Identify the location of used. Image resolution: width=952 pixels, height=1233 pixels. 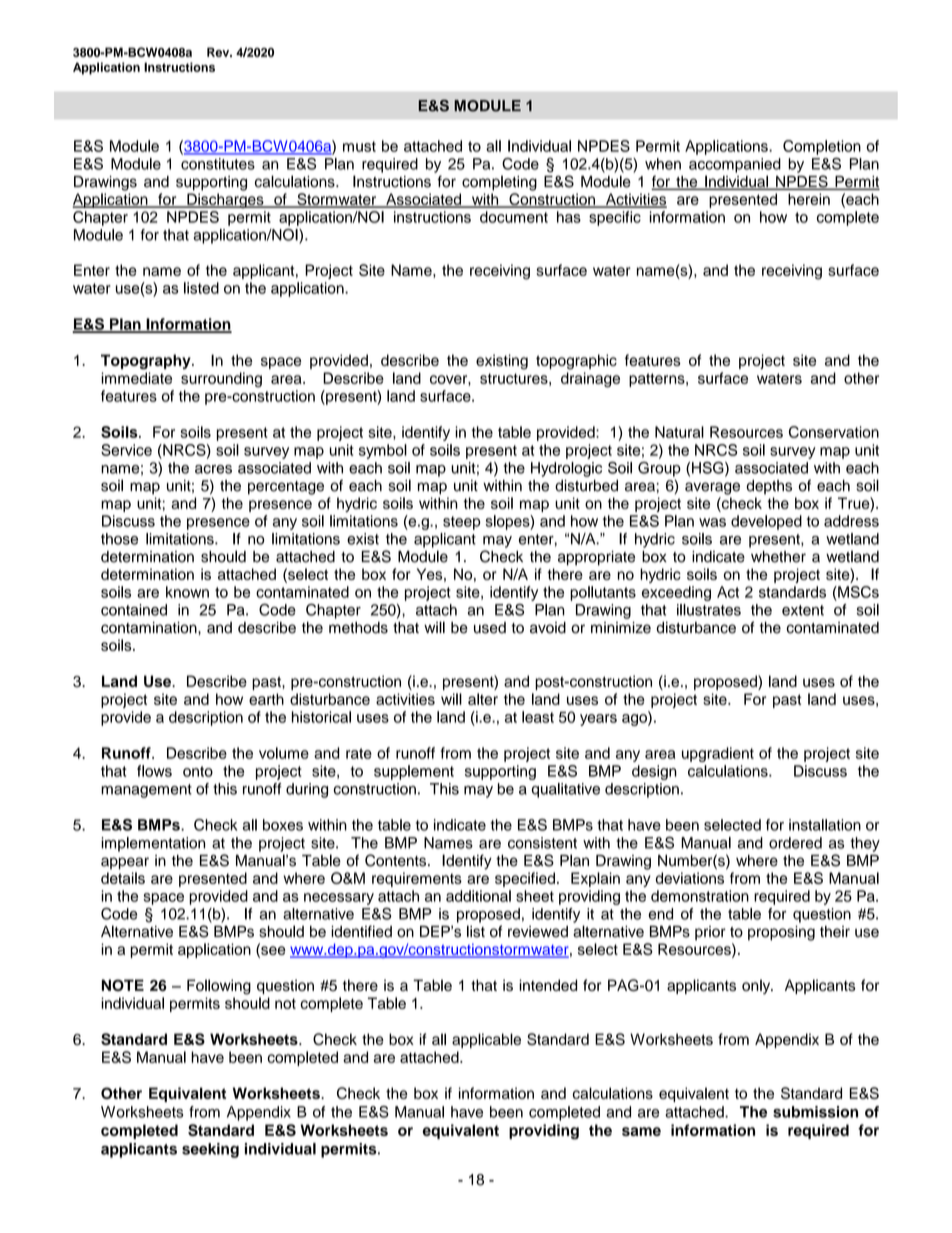
(490, 628).
